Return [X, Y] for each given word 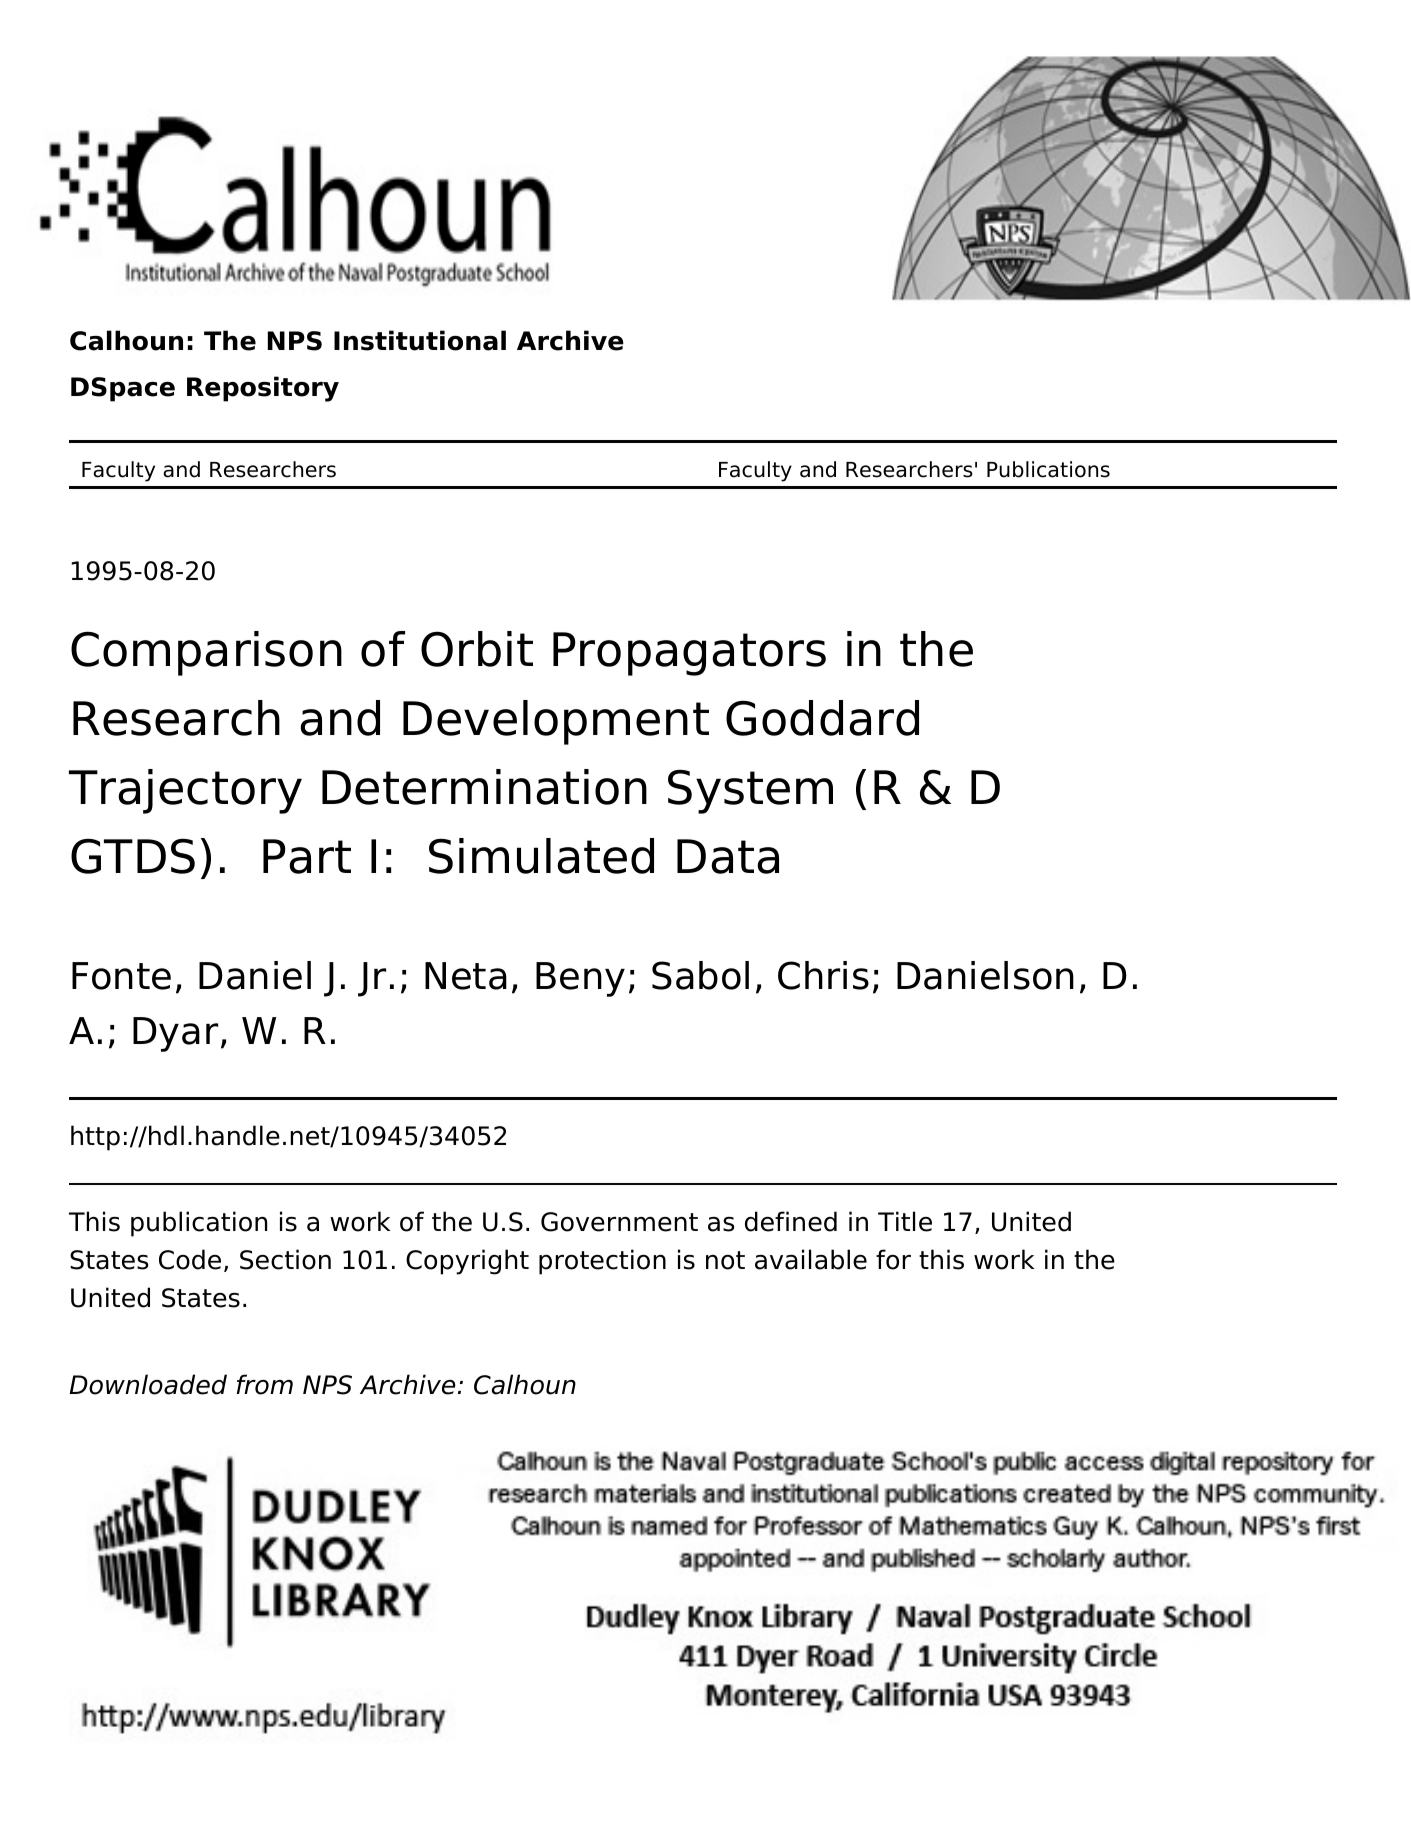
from [265, 1384]
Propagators [689, 654]
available [811, 1259]
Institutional [420, 340]
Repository [263, 389]
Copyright [467, 1262]
